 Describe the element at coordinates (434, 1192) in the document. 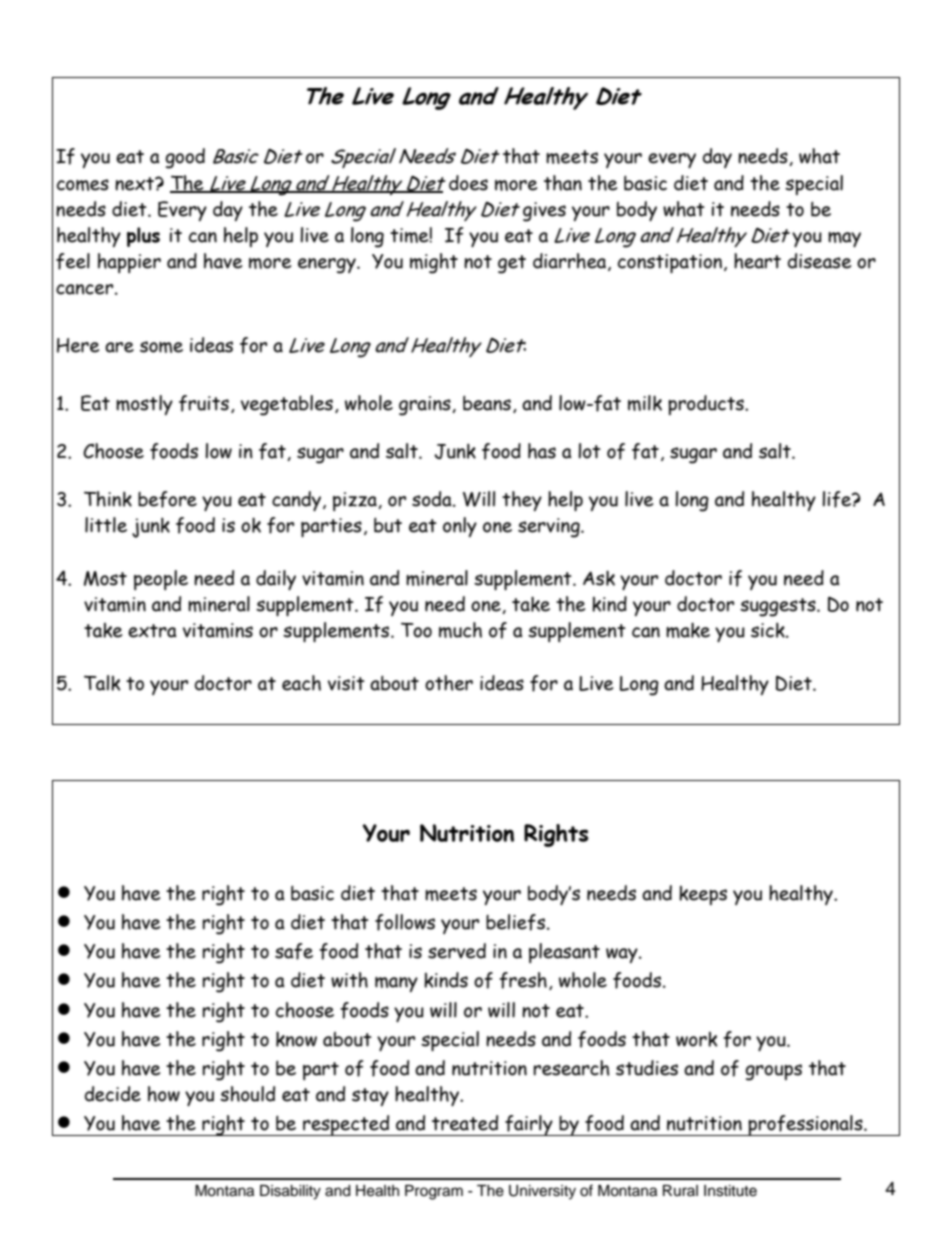

I see `Program` at that location.
